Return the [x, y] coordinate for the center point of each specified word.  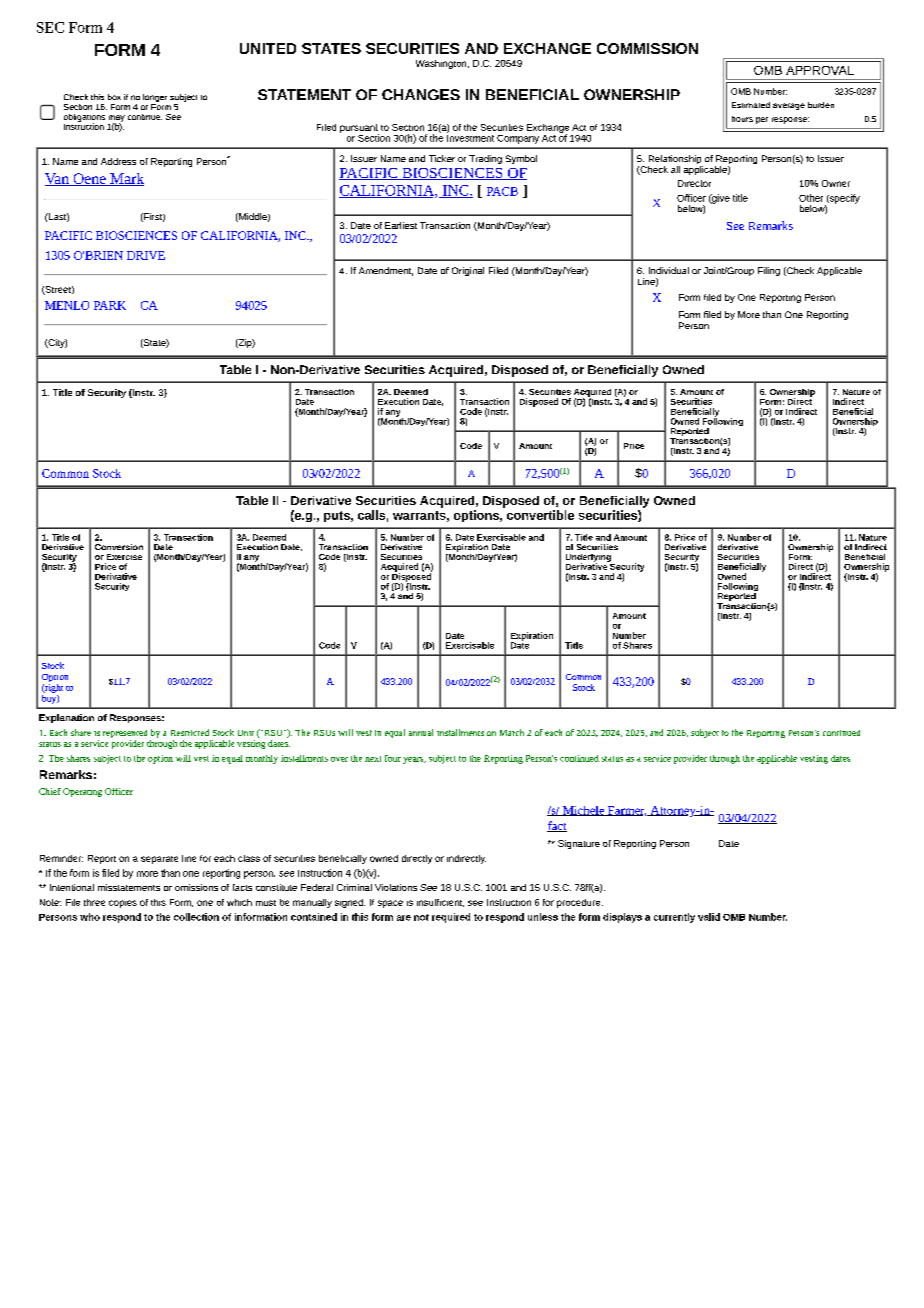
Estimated [751, 105]
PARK [110, 305]
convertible [540, 515]
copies [123, 904]
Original [468, 271]
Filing [769, 271]
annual [421, 732]
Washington [442, 64]
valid [709, 917]
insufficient [440, 903]
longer [155, 99]
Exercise [124, 557]
